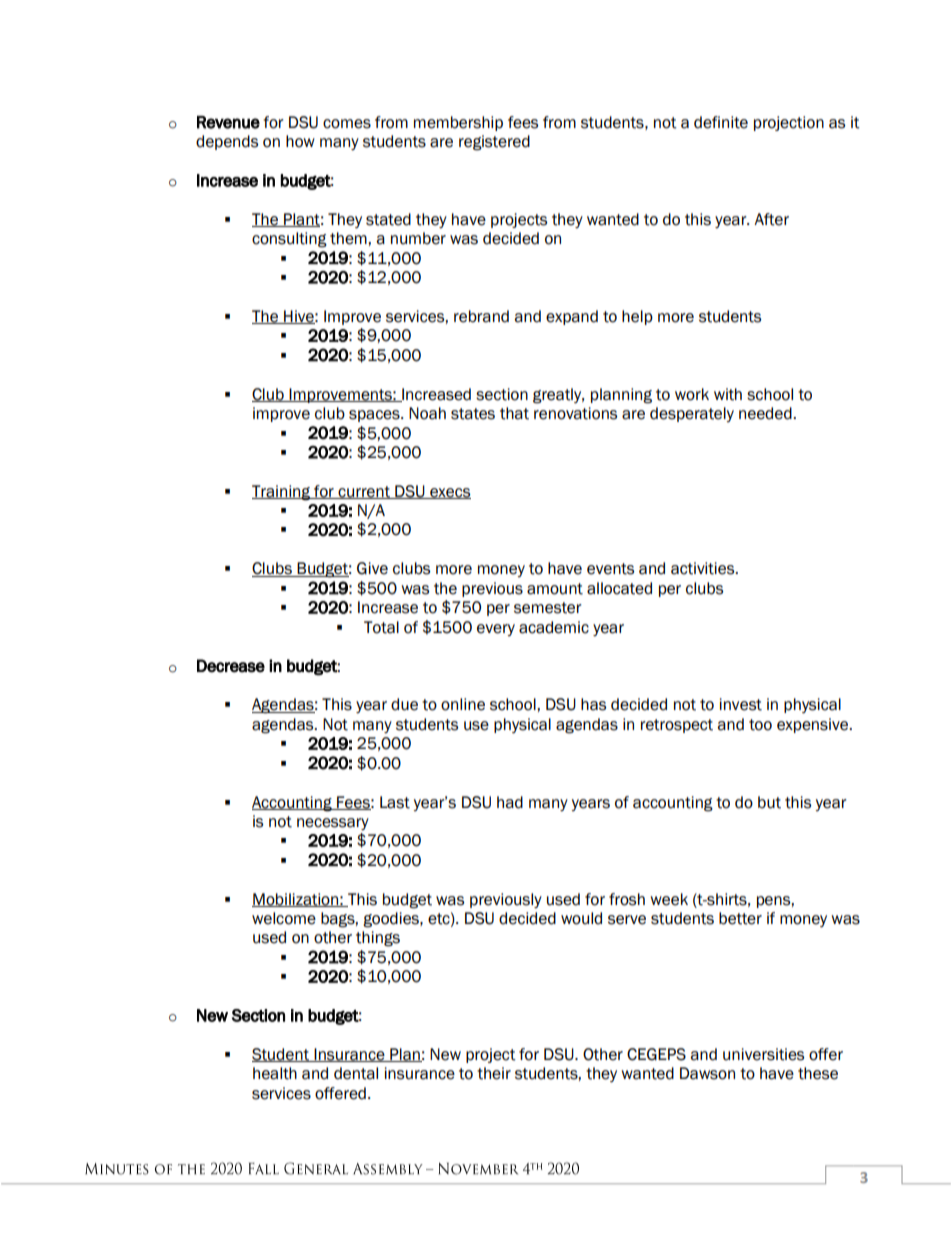  Describe the element at coordinates (721, 122) in the page. I see `definite` at that location.
